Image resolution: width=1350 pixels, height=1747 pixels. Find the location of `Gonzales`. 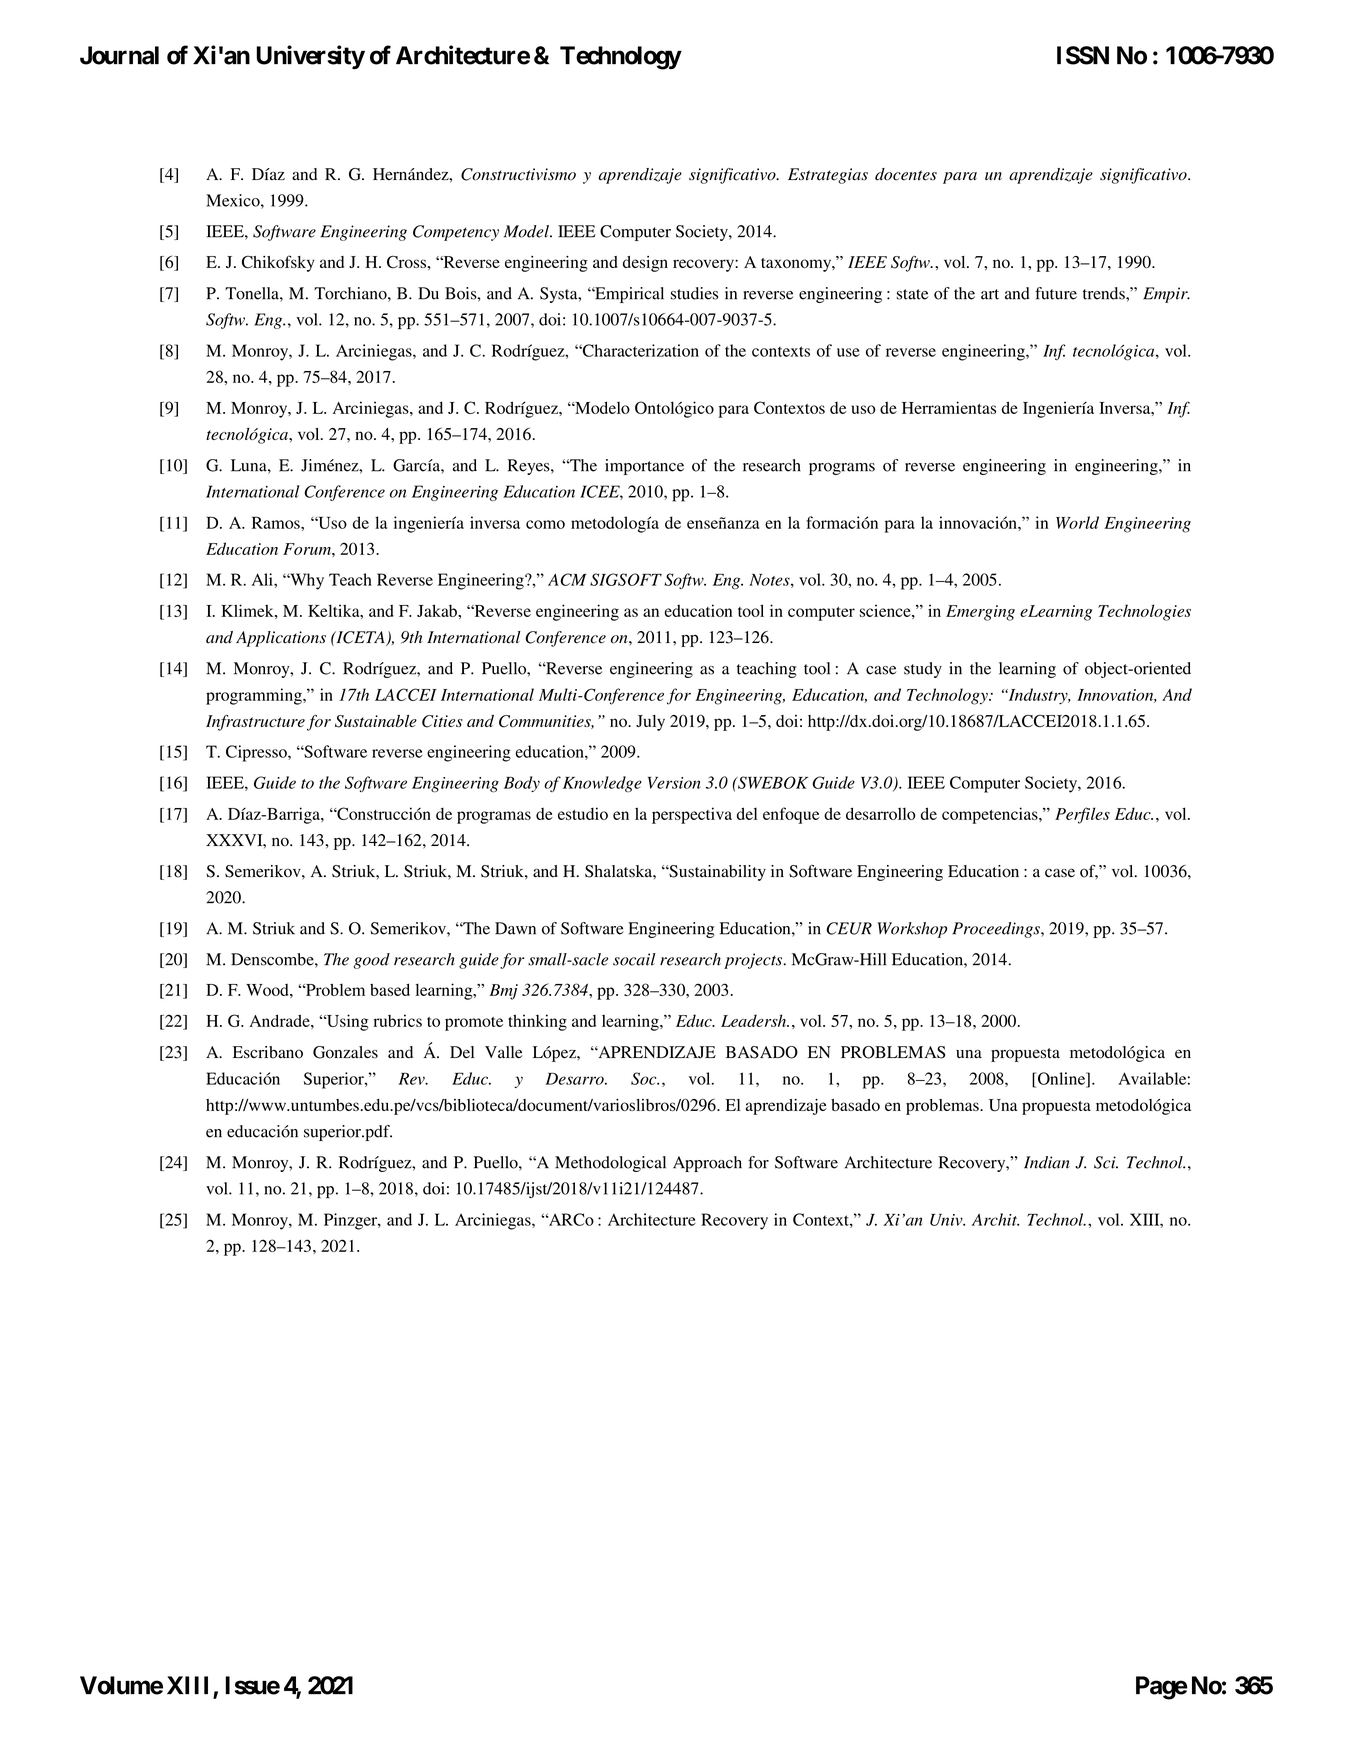

Gonzales is located at coordinates (345, 1052).
